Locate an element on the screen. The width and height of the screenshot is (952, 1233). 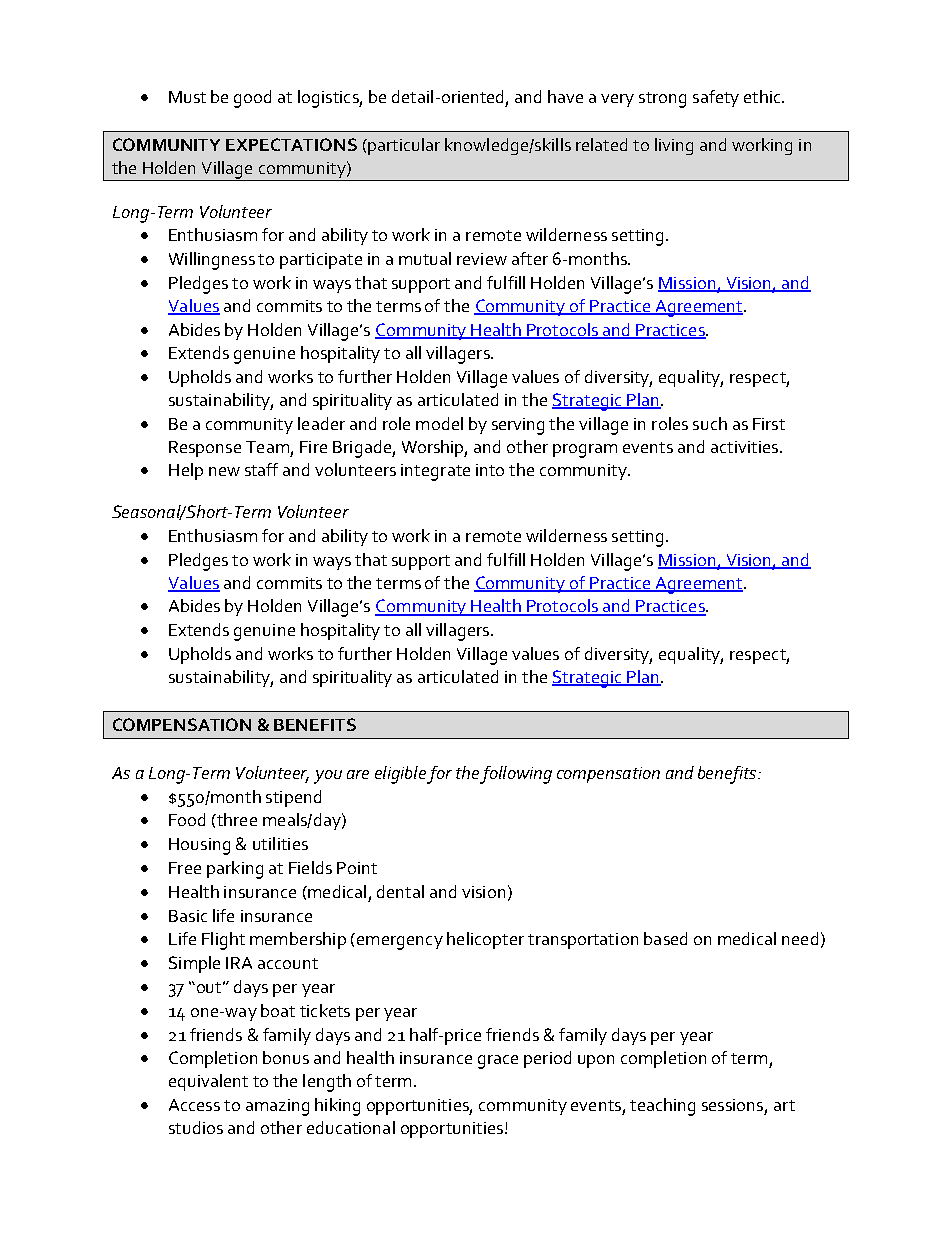
teaching is located at coordinates (662, 1107).
